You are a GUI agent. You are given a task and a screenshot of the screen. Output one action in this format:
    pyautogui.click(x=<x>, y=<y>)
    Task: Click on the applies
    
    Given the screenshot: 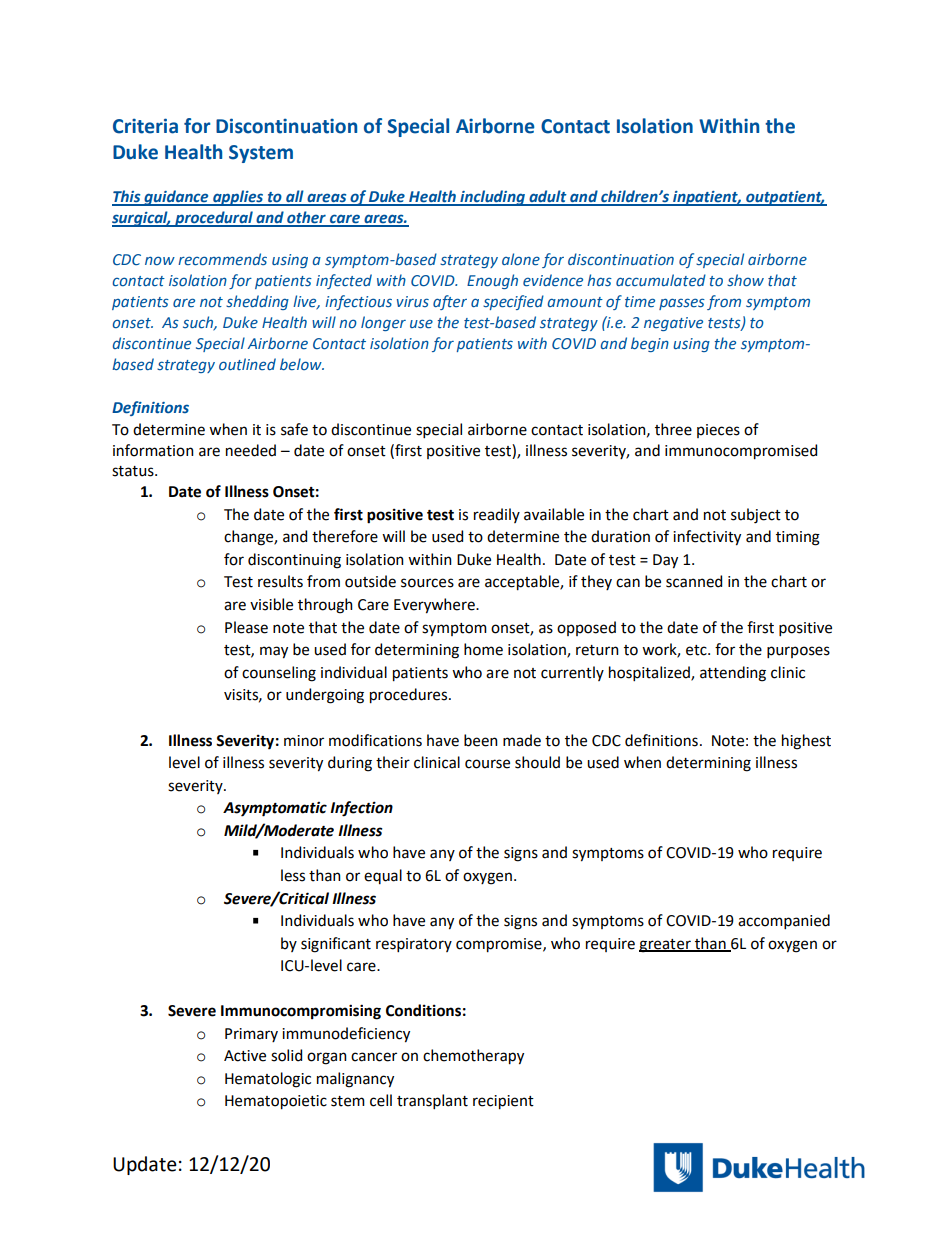 What is the action you would take?
    pyautogui.click(x=238, y=198)
